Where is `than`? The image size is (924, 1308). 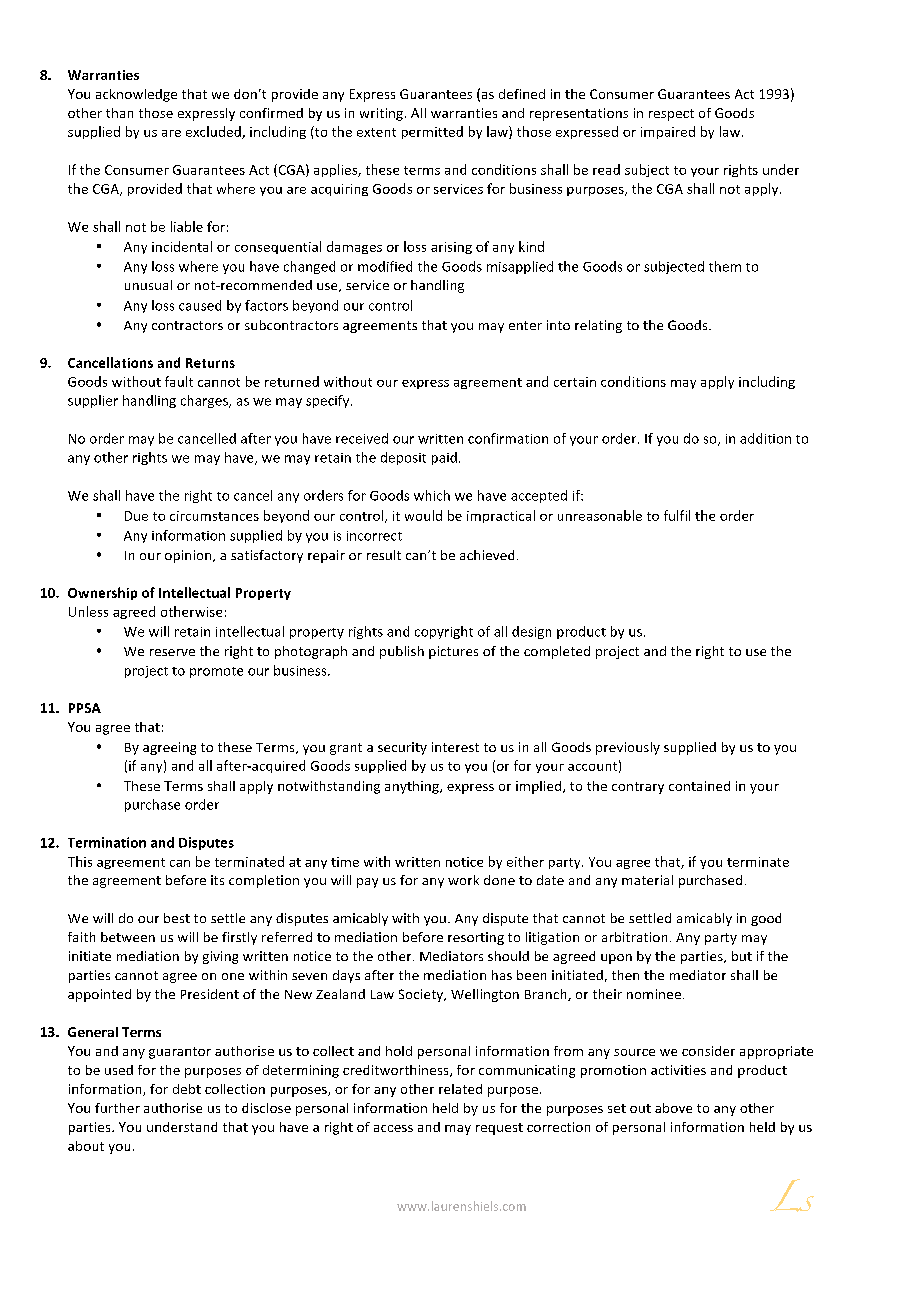 than is located at coordinates (119, 113).
